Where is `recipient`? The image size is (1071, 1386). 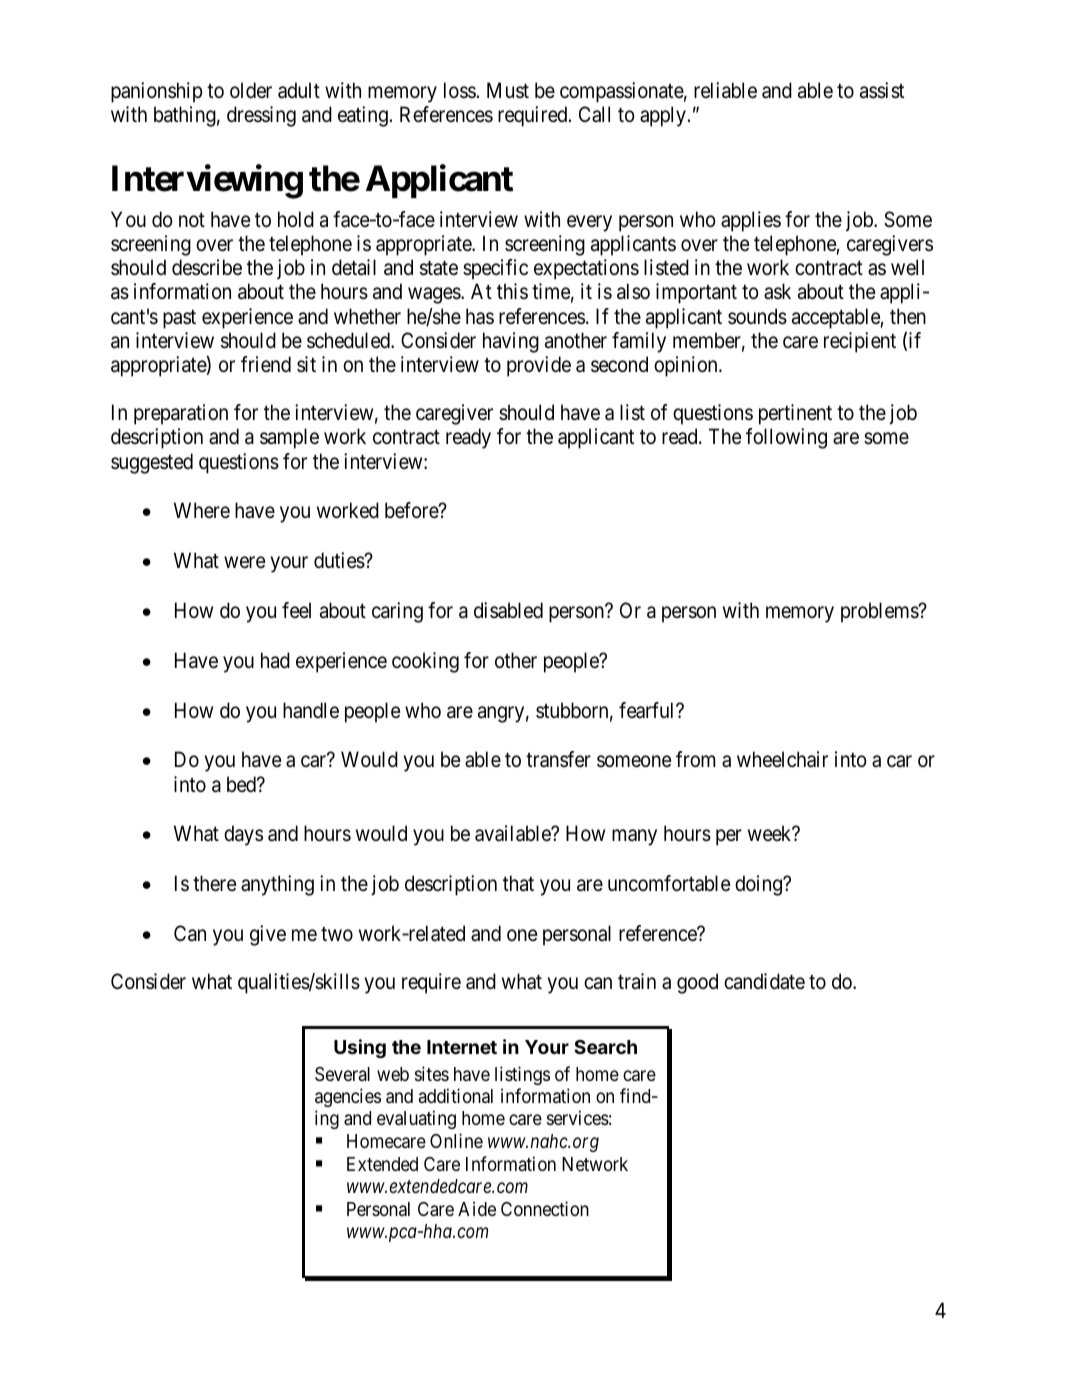 recipient is located at coordinates (860, 342).
